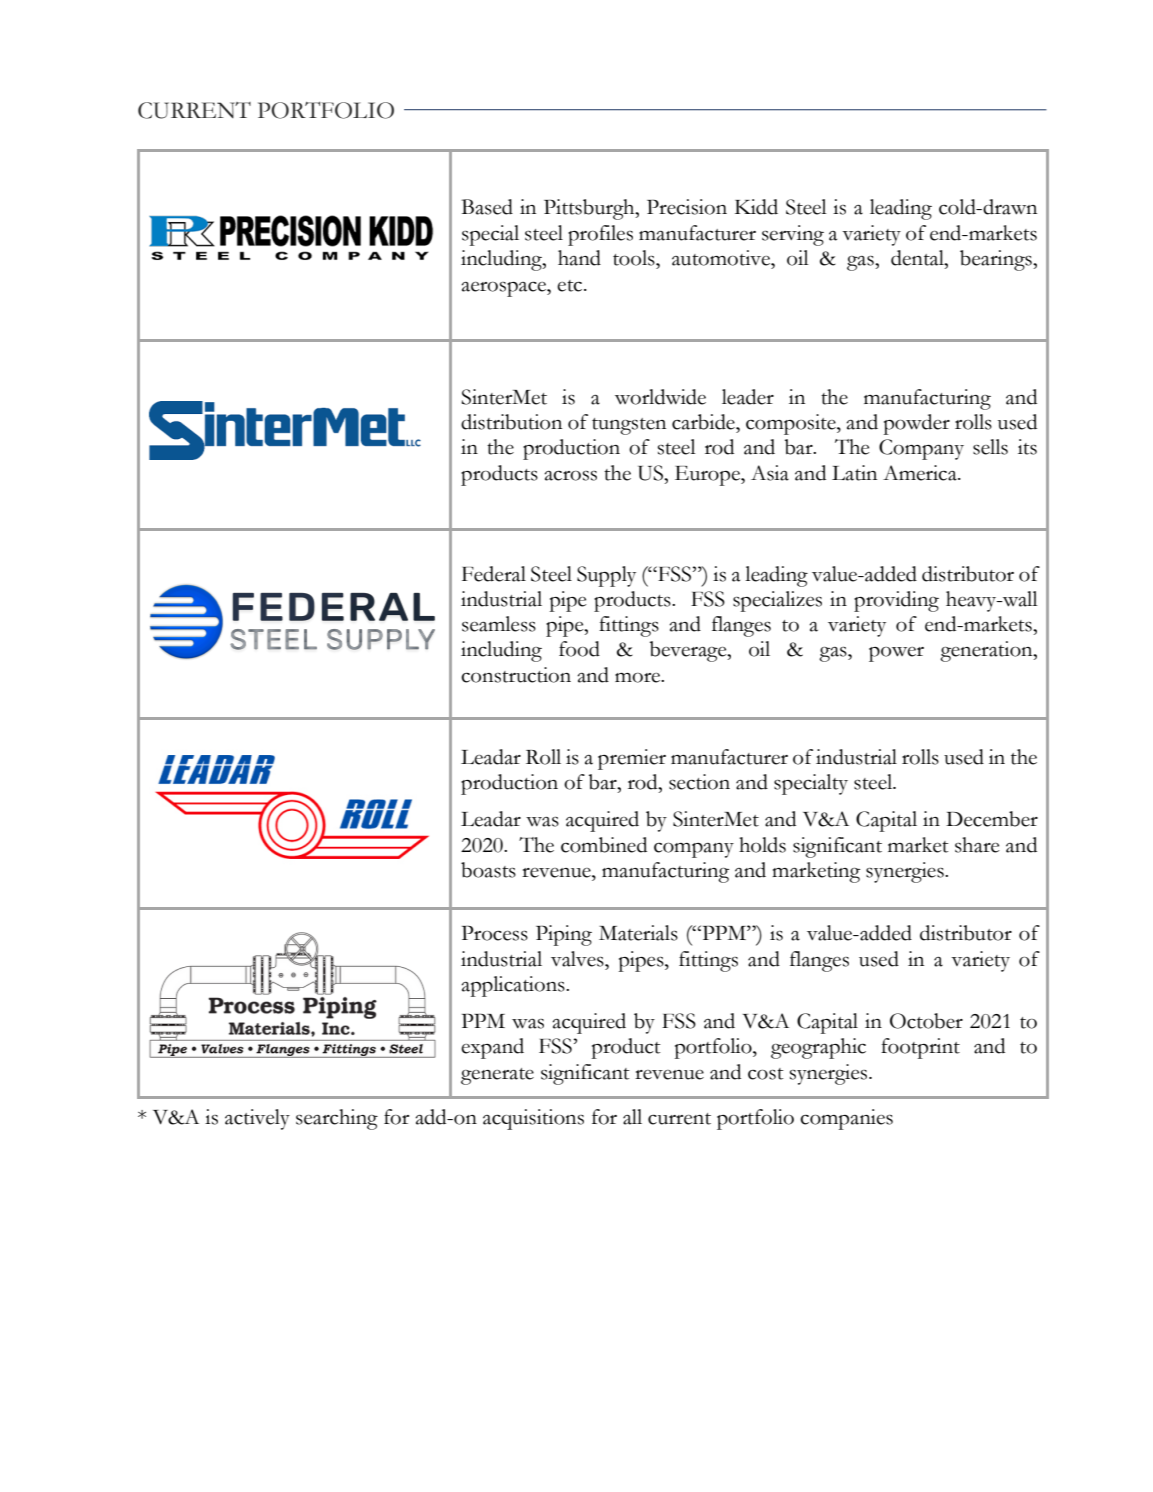 Image resolution: width=1153 pixels, height=1492 pixels. What do you see at coordinates (337, 1119) in the page?
I see `searching` at bounding box center [337, 1119].
